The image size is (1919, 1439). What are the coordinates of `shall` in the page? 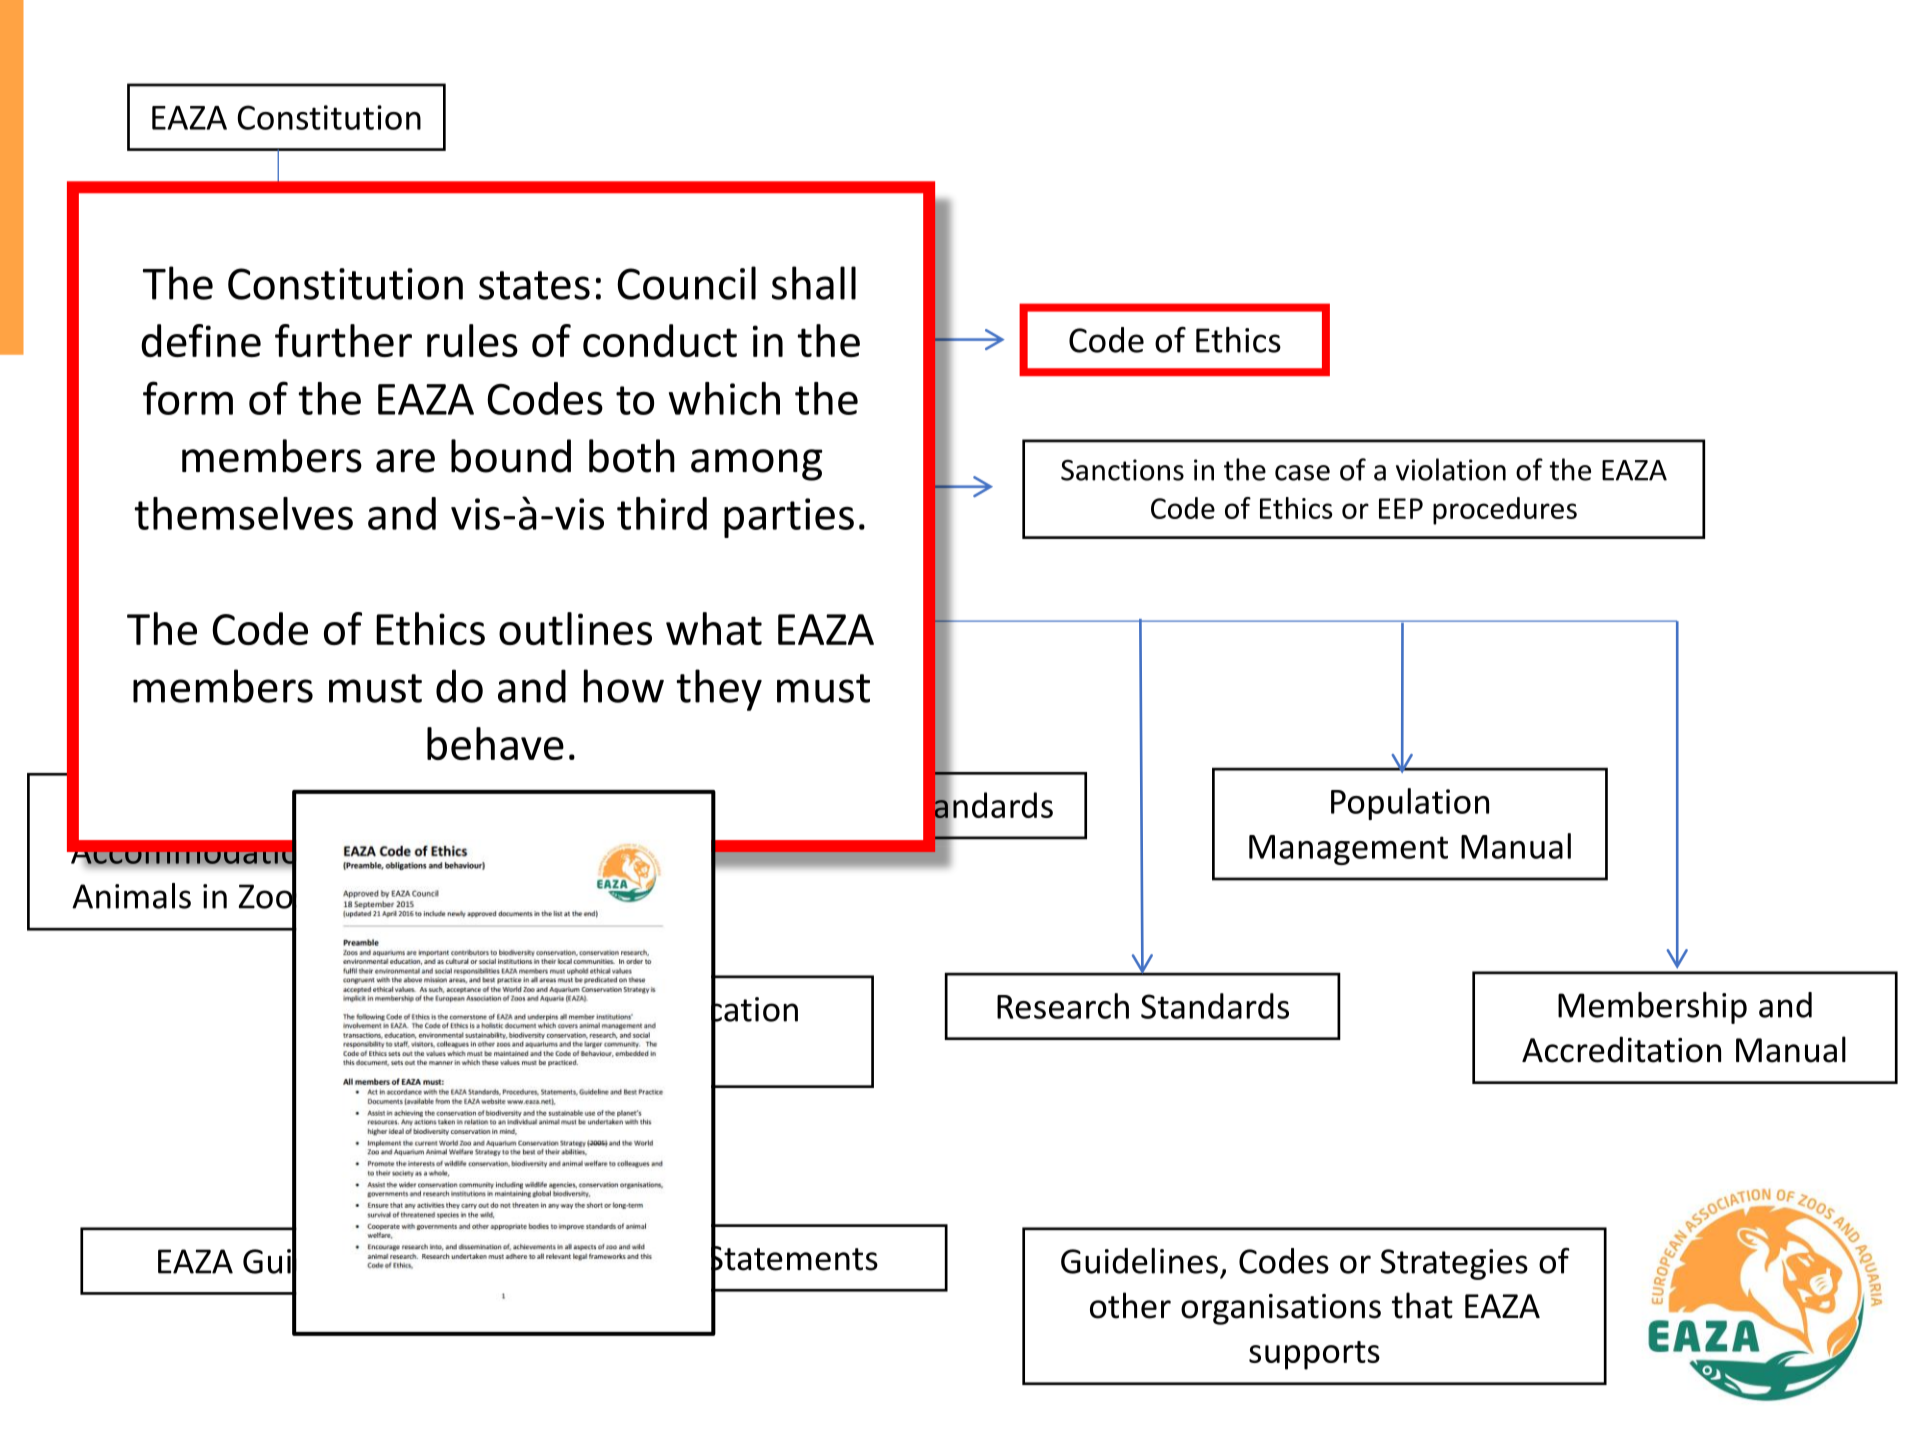 It's located at (814, 283).
